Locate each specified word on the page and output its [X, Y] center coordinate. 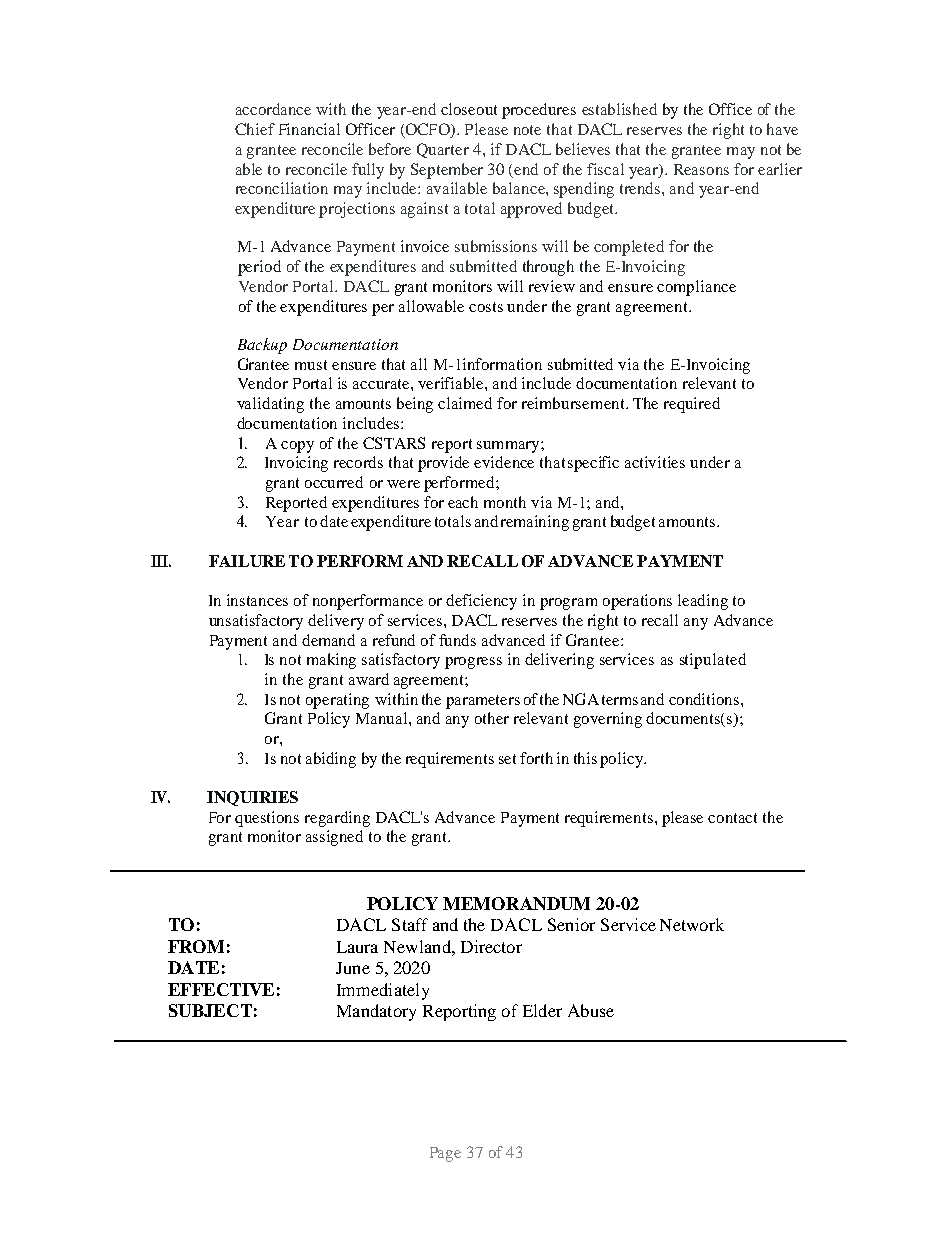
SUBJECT [210, 1010]
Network [692, 924]
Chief [255, 129]
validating [270, 405]
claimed [465, 403]
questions [267, 819]
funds [457, 640]
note [527, 130]
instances [257, 600]
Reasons [701, 169]
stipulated [713, 661]
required [692, 405]
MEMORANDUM [516, 903]
